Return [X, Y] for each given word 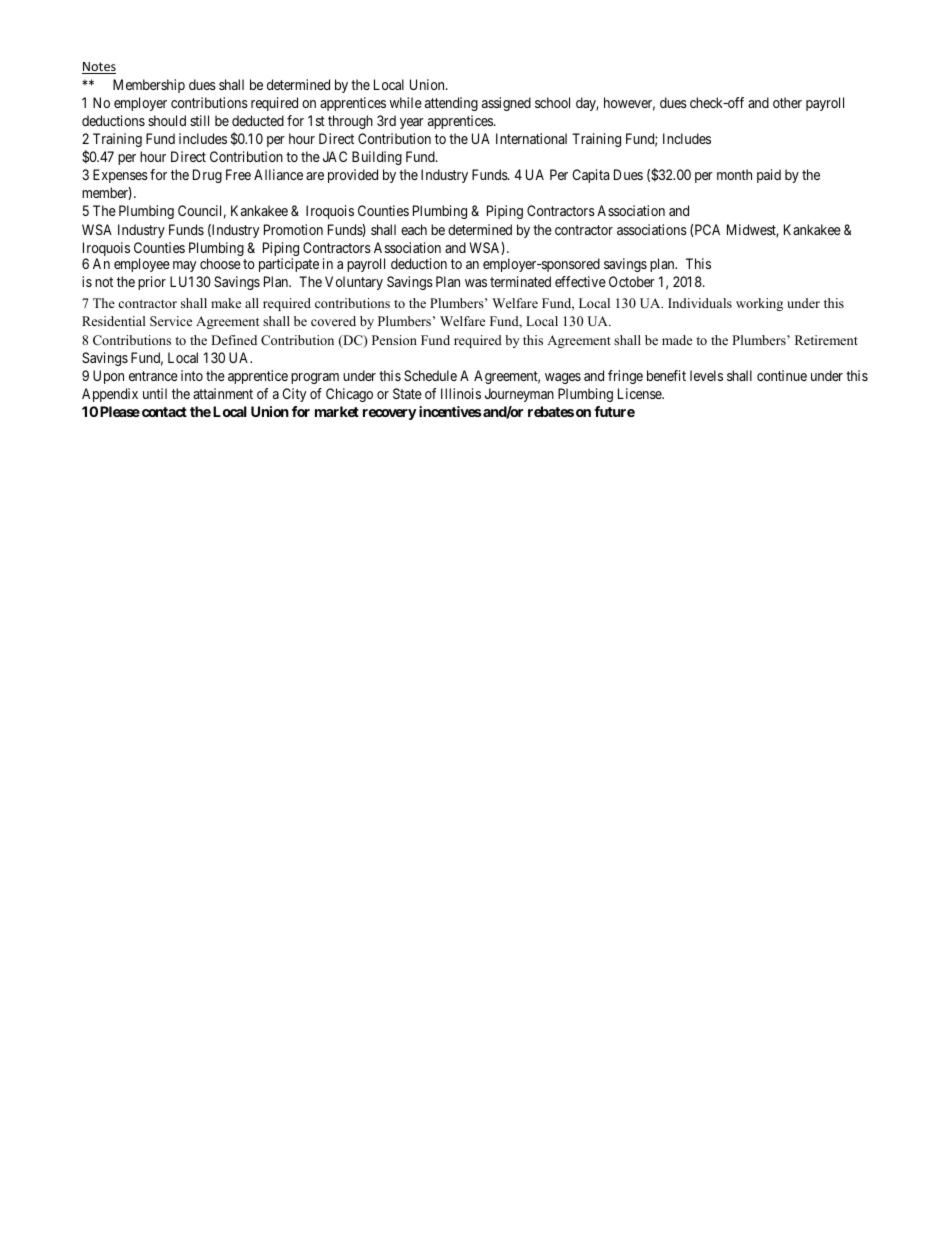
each [414, 229]
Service [171, 321]
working [759, 304]
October [632, 281]
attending [451, 104]
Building [377, 158]
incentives [450, 411]
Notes [99, 68]
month [734, 174]
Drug [207, 176]
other [787, 102]
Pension [394, 340]
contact [164, 412]
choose [220, 263]
